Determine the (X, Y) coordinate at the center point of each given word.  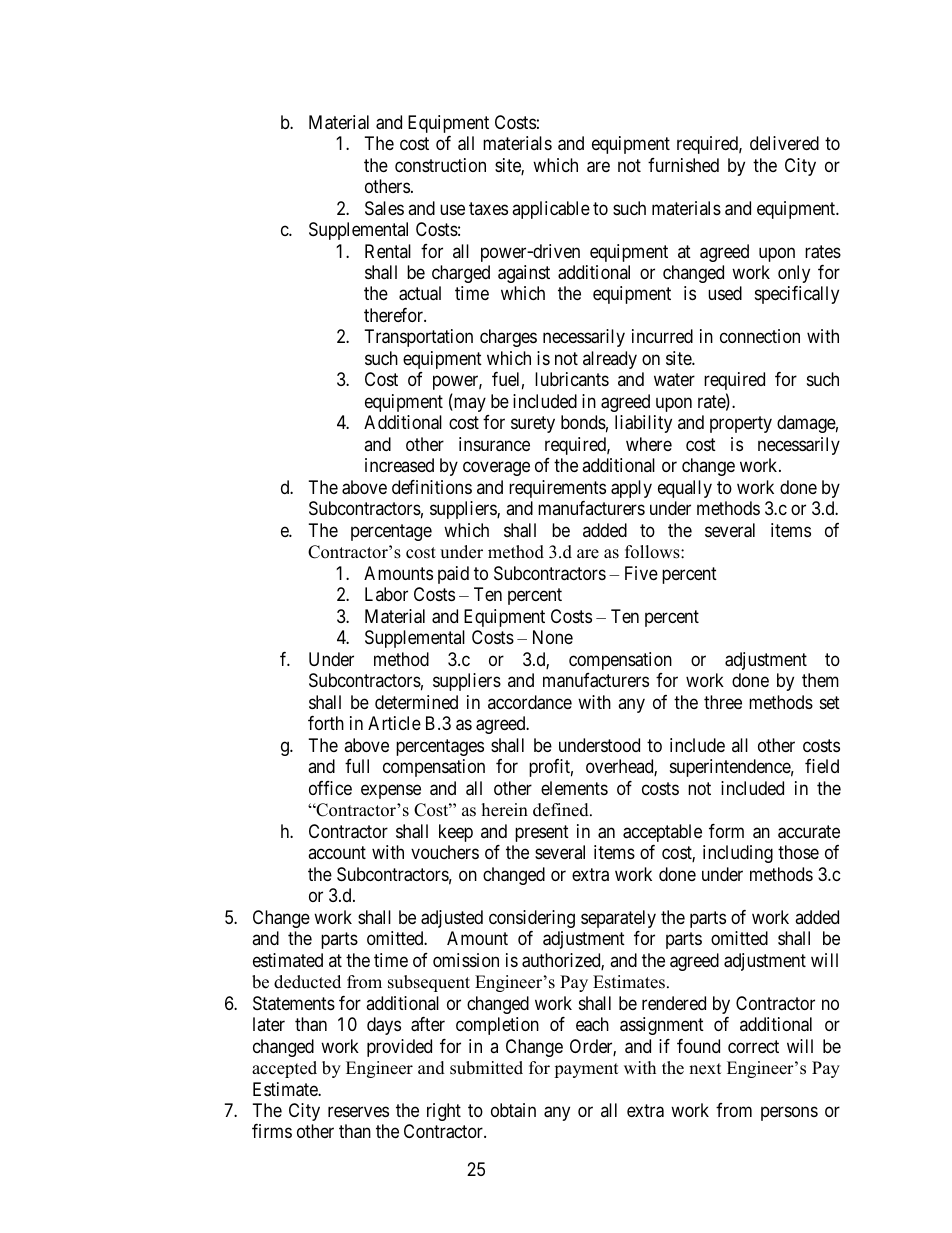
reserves (358, 1111)
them (820, 680)
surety (533, 425)
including (738, 854)
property (741, 425)
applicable (551, 210)
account (337, 852)
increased (399, 465)
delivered (784, 143)
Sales (384, 208)
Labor (386, 594)
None (553, 637)
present (542, 833)
